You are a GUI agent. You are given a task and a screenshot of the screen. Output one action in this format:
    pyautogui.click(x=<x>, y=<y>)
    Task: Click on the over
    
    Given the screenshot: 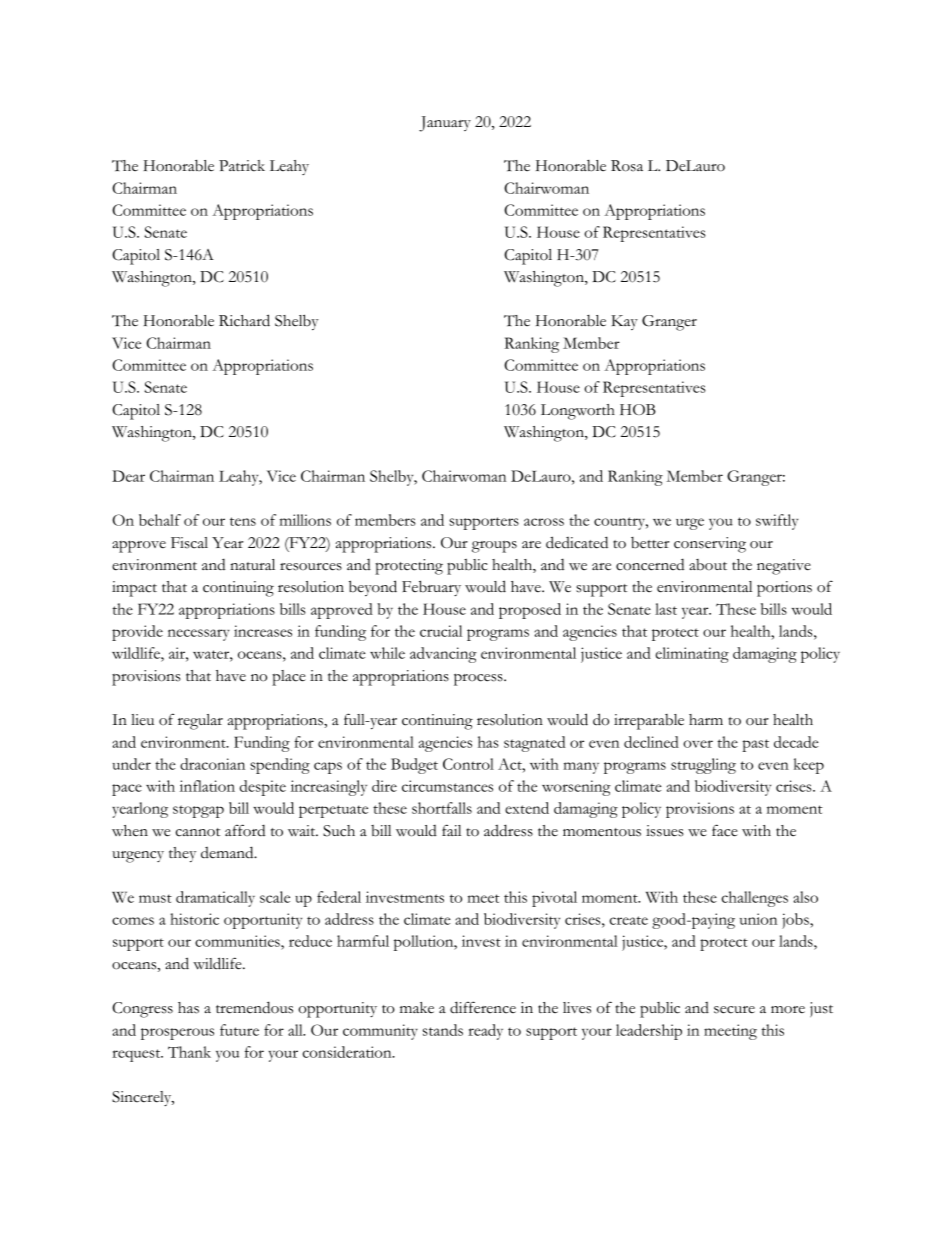 What is the action you would take?
    pyautogui.click(x=698, y=744)
